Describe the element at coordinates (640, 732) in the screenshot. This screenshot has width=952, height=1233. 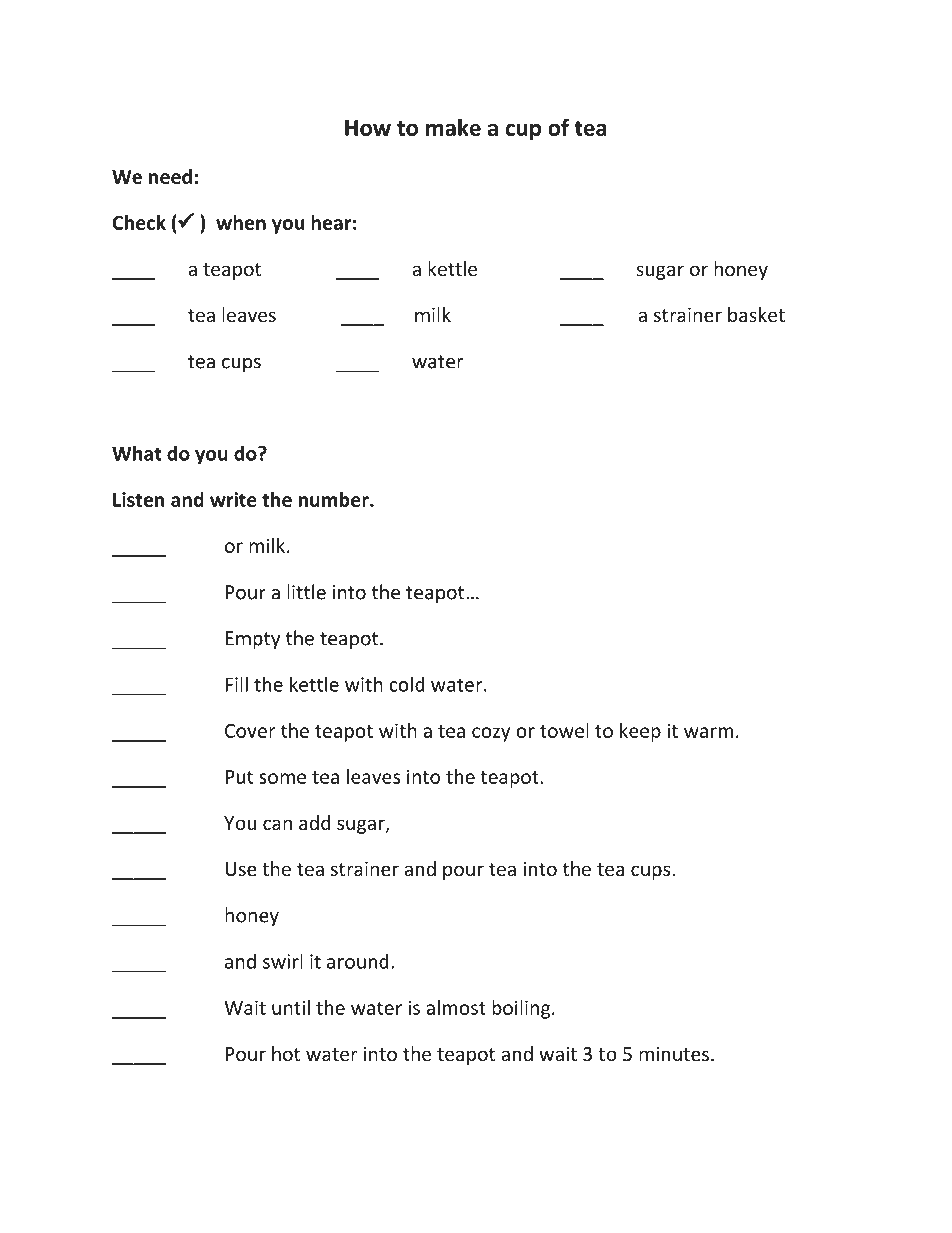
I see `keep` at that location.
